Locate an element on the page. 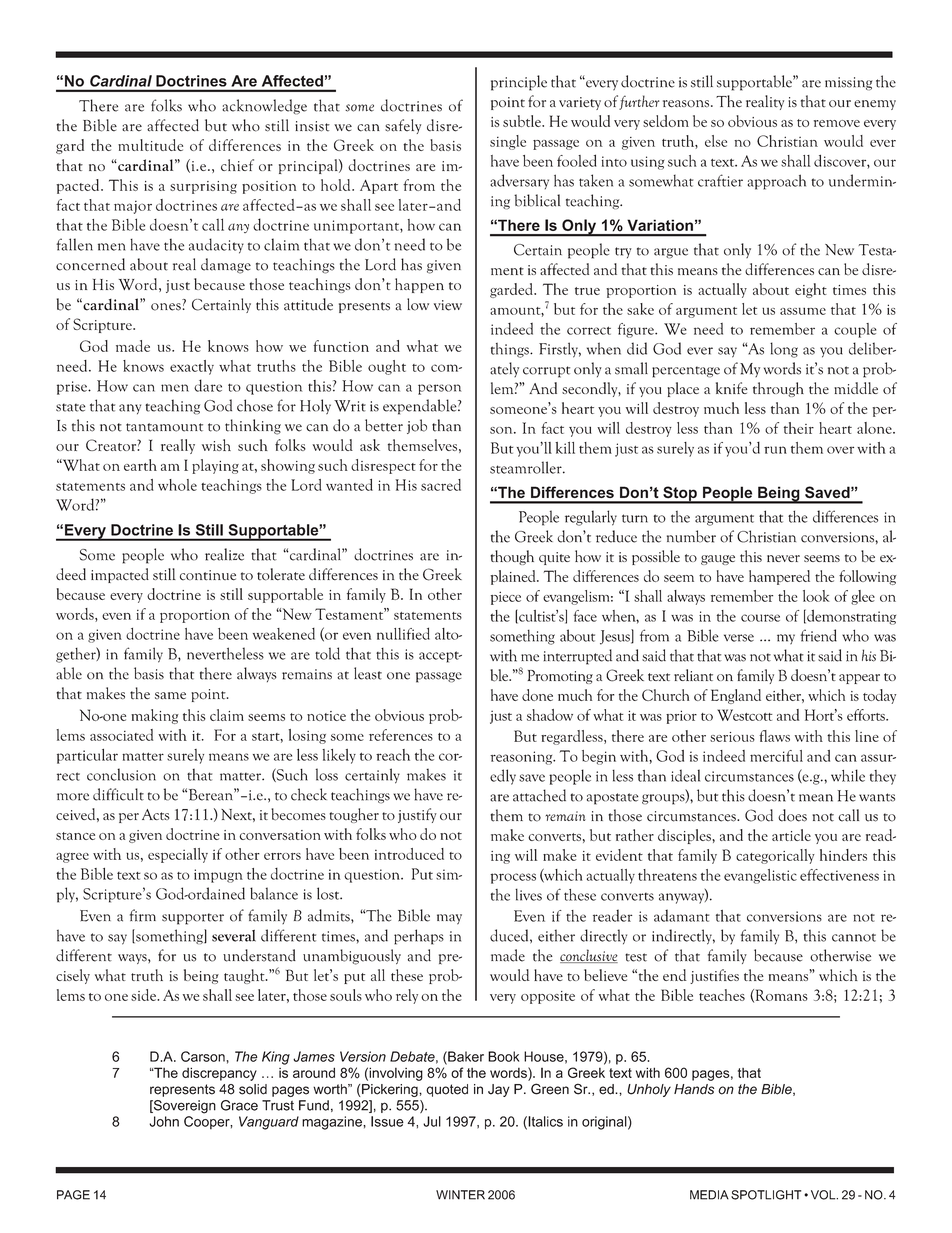 The image size is (952, 1233). SPOTLIGHT is located at coordinates (766, 1195).
